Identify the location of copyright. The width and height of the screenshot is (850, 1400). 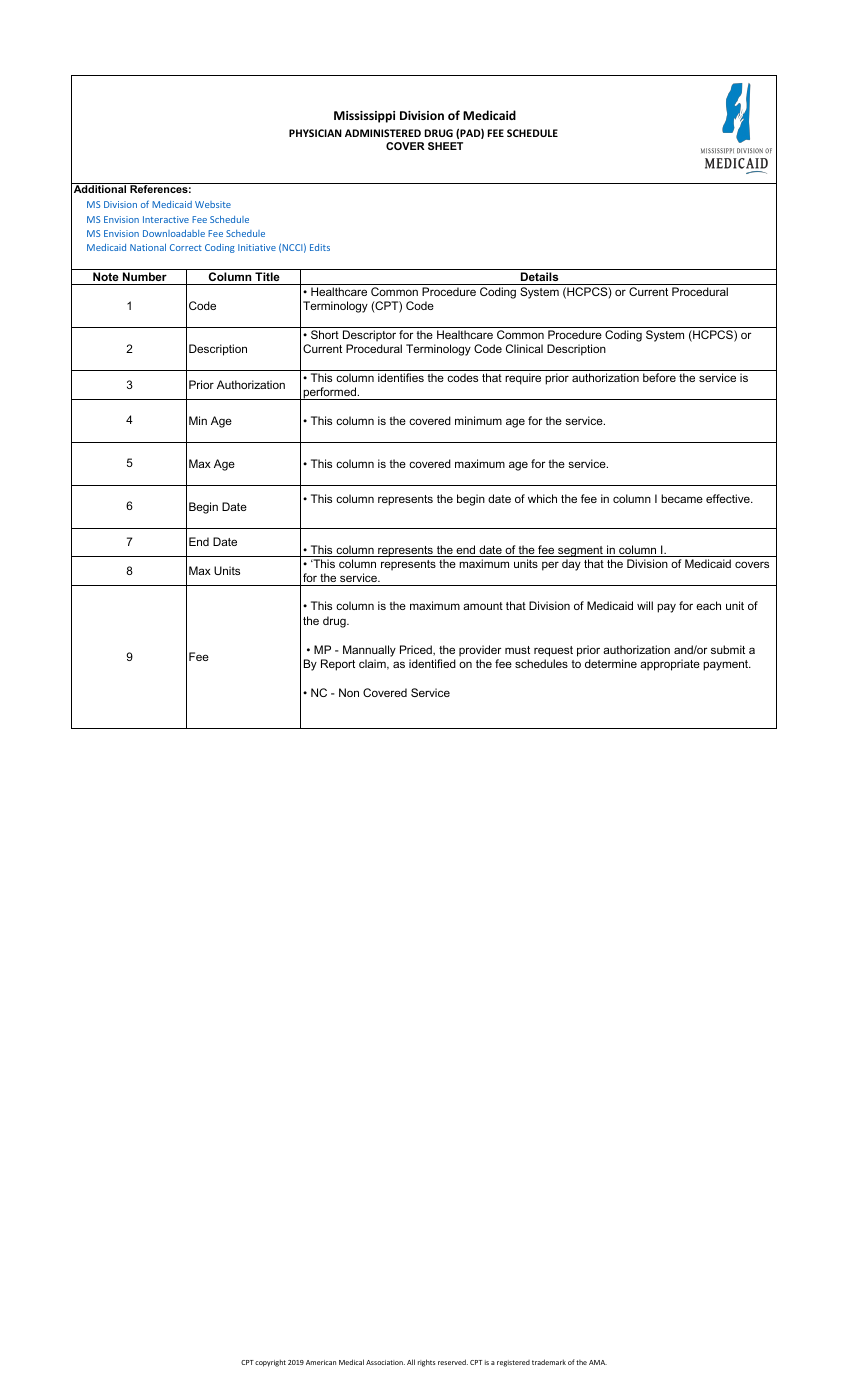
(270, 1363).
